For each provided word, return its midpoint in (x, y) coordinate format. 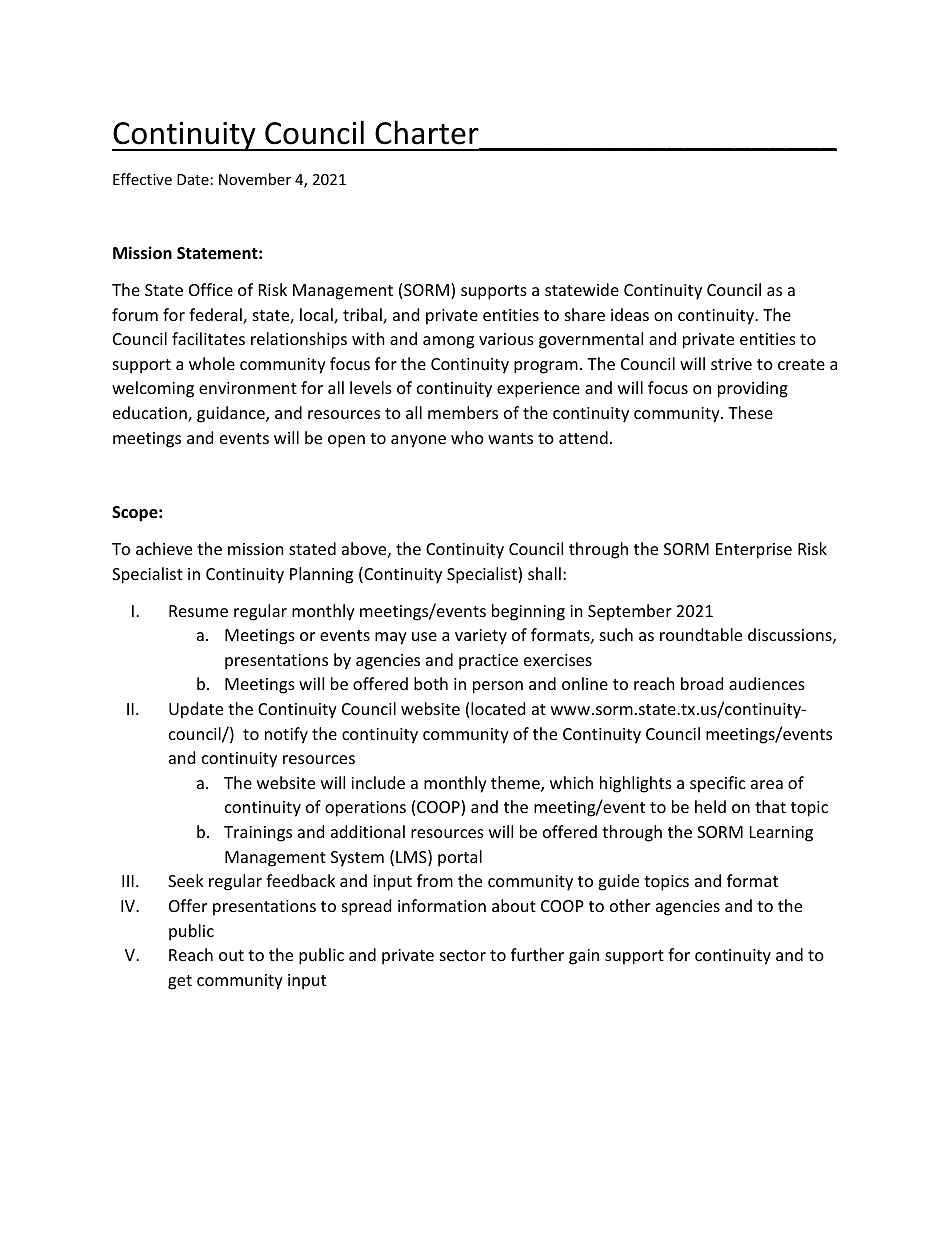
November (255, 179)
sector (463, 955)
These (750, 412)
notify (286, 735)
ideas (630, 314)
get (180, 982)
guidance (232, 414)
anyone (418, 441)
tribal (363, 316)
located (498, 708)
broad (702, 683)
